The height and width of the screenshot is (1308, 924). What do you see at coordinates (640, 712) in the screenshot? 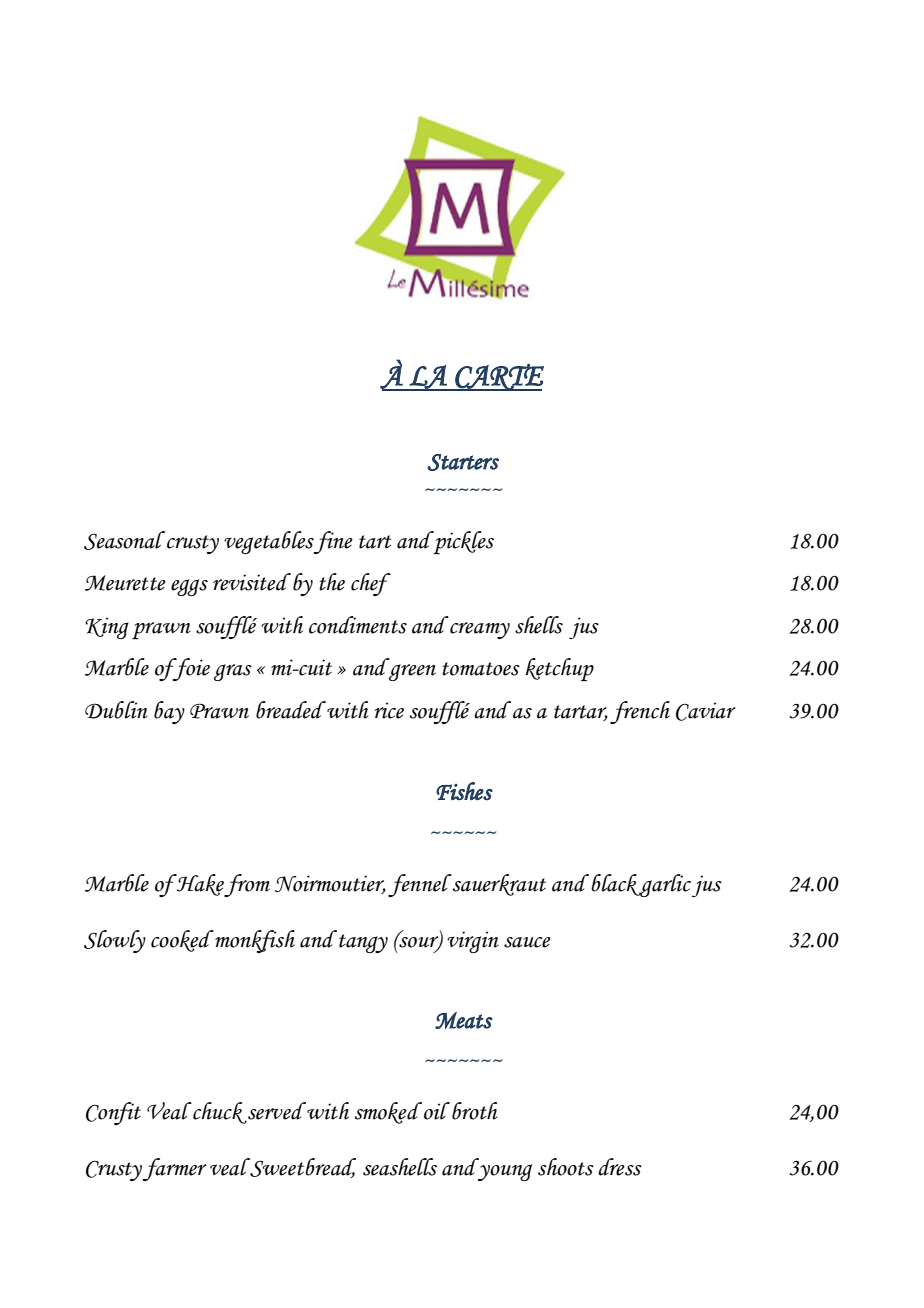
I see `french` at bounding box center [640, 712].
